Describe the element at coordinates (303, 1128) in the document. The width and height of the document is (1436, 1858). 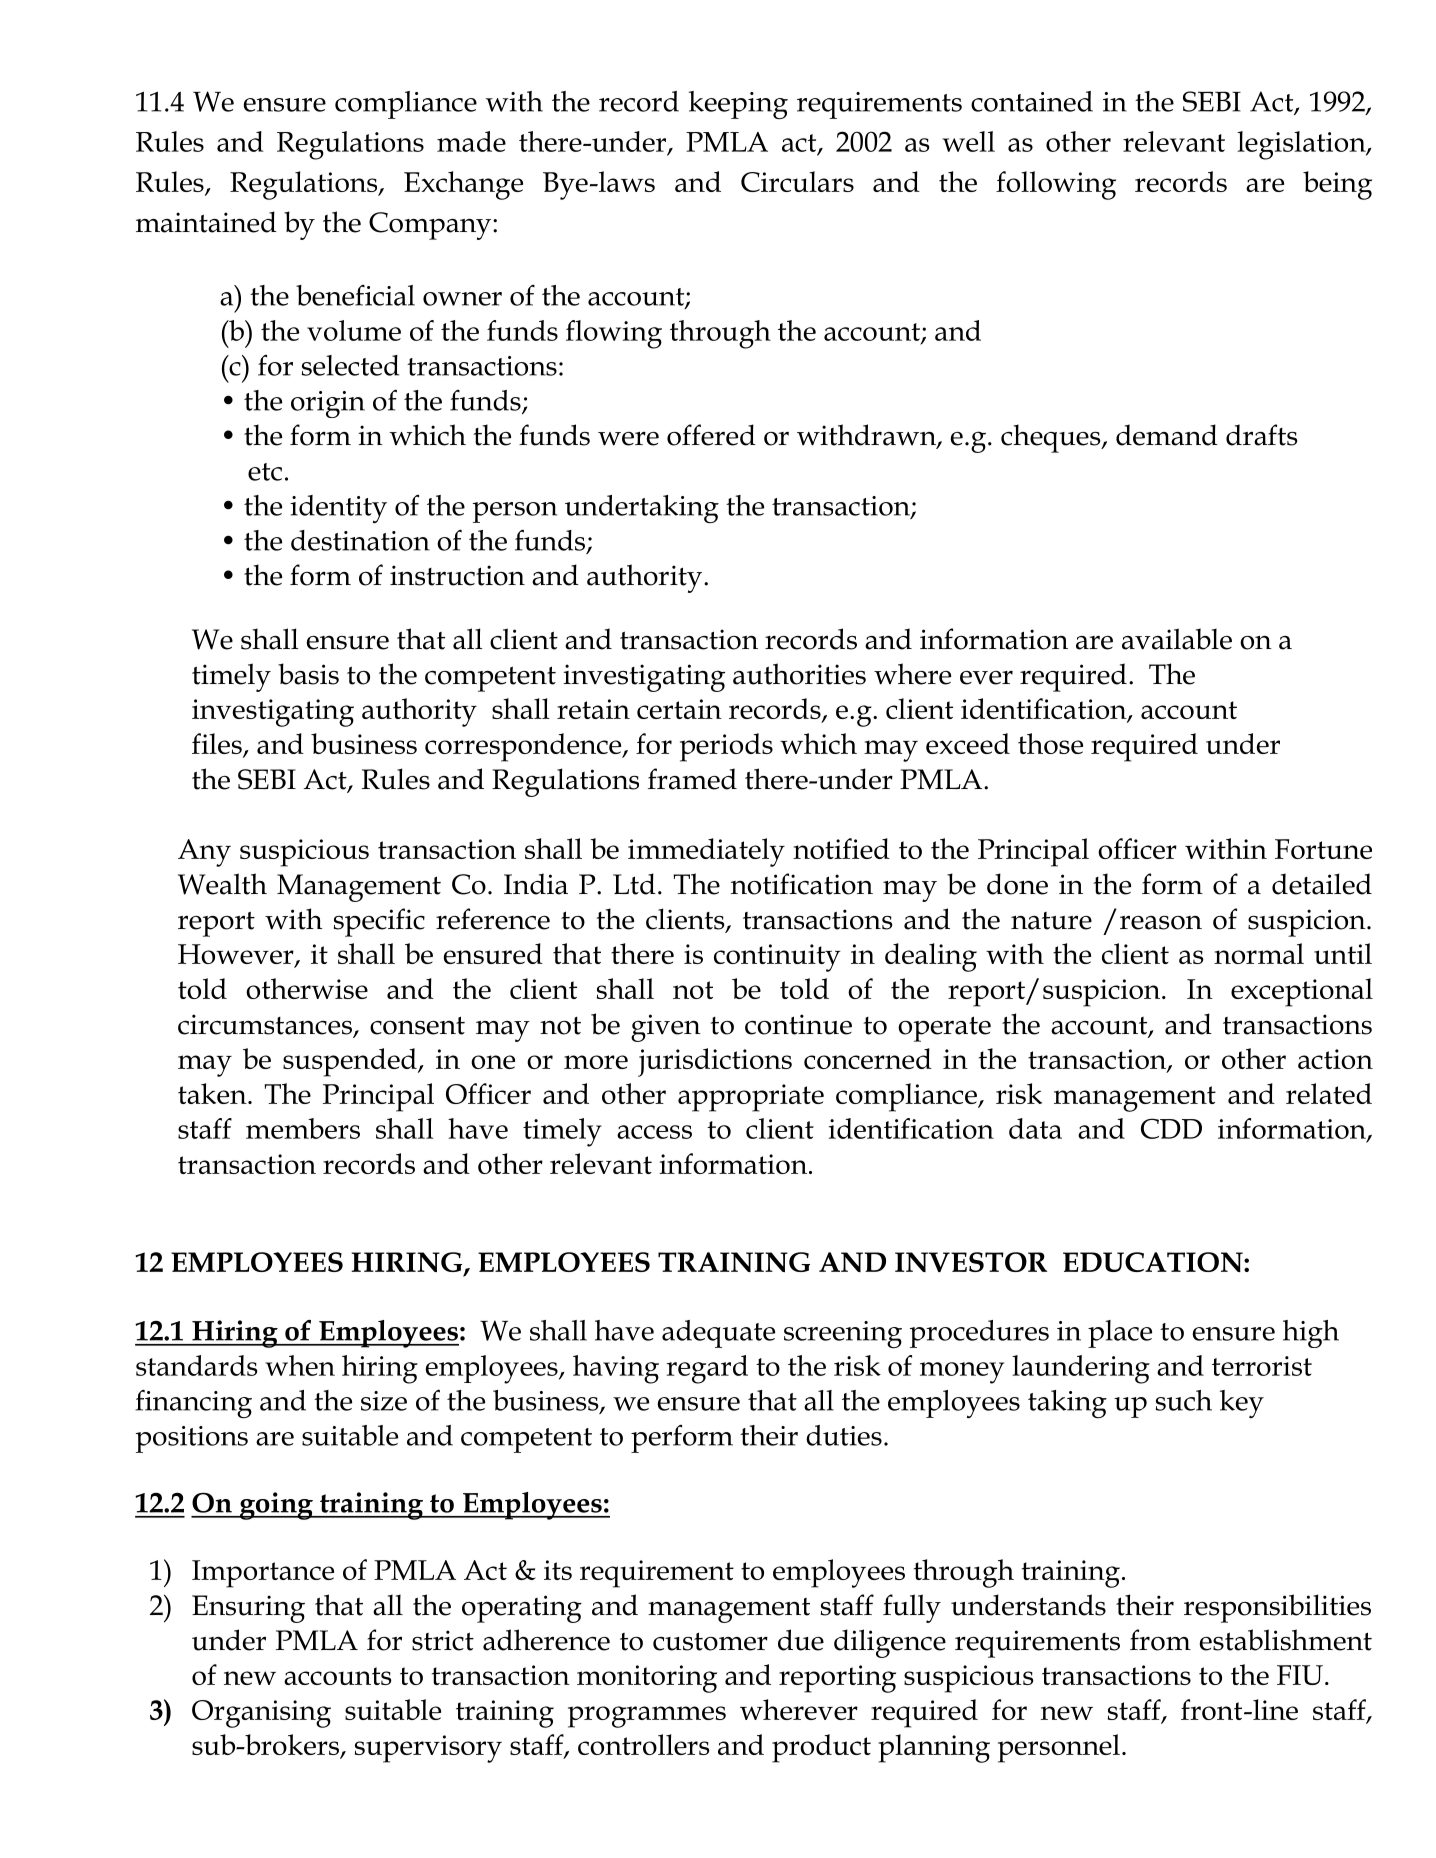
I see `members` at that location.
